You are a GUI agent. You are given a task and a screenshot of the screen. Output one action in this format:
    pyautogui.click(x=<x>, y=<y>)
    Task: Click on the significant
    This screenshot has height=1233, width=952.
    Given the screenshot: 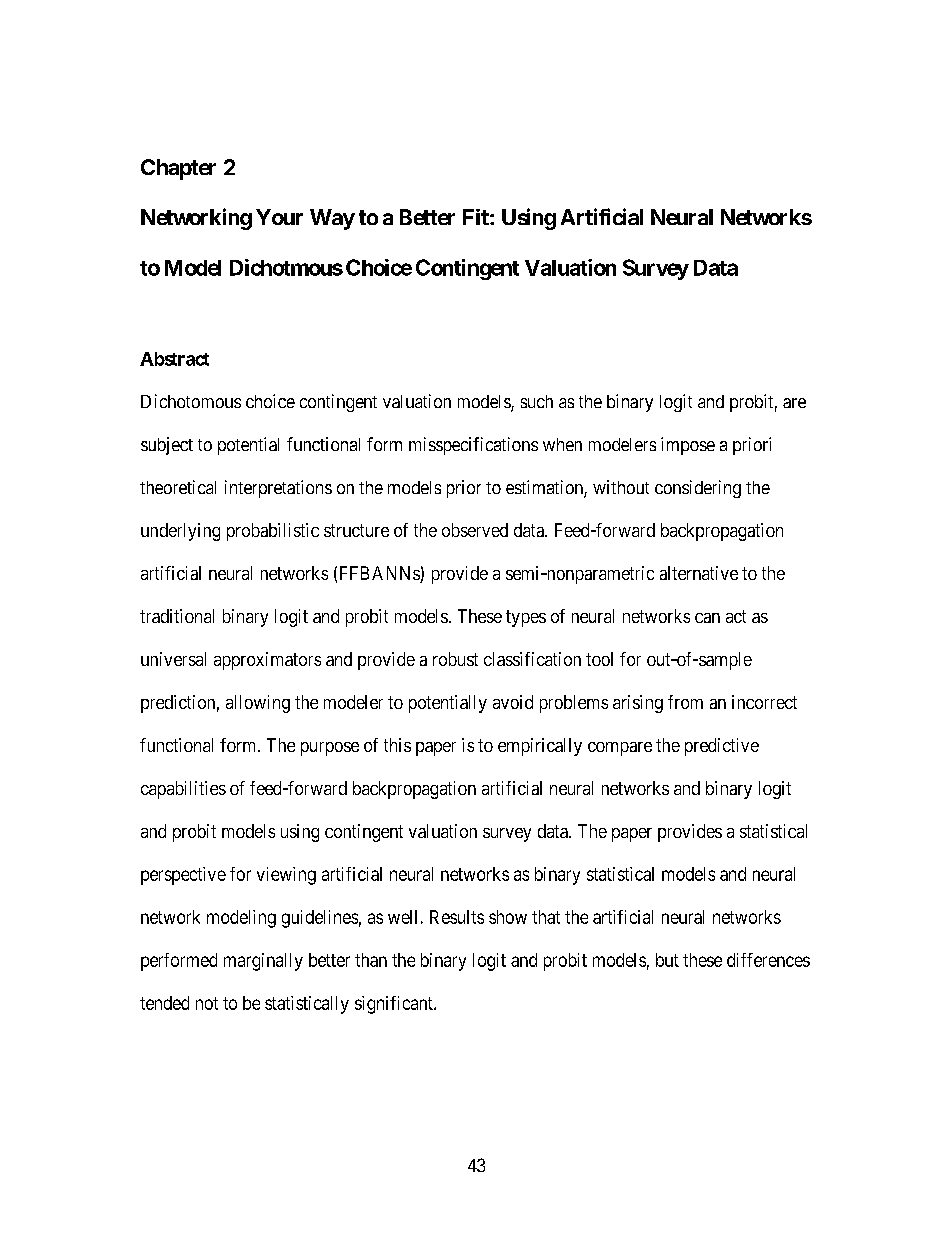 What is the action you would take?
    pyautogui.click(x=395, y=1005)
